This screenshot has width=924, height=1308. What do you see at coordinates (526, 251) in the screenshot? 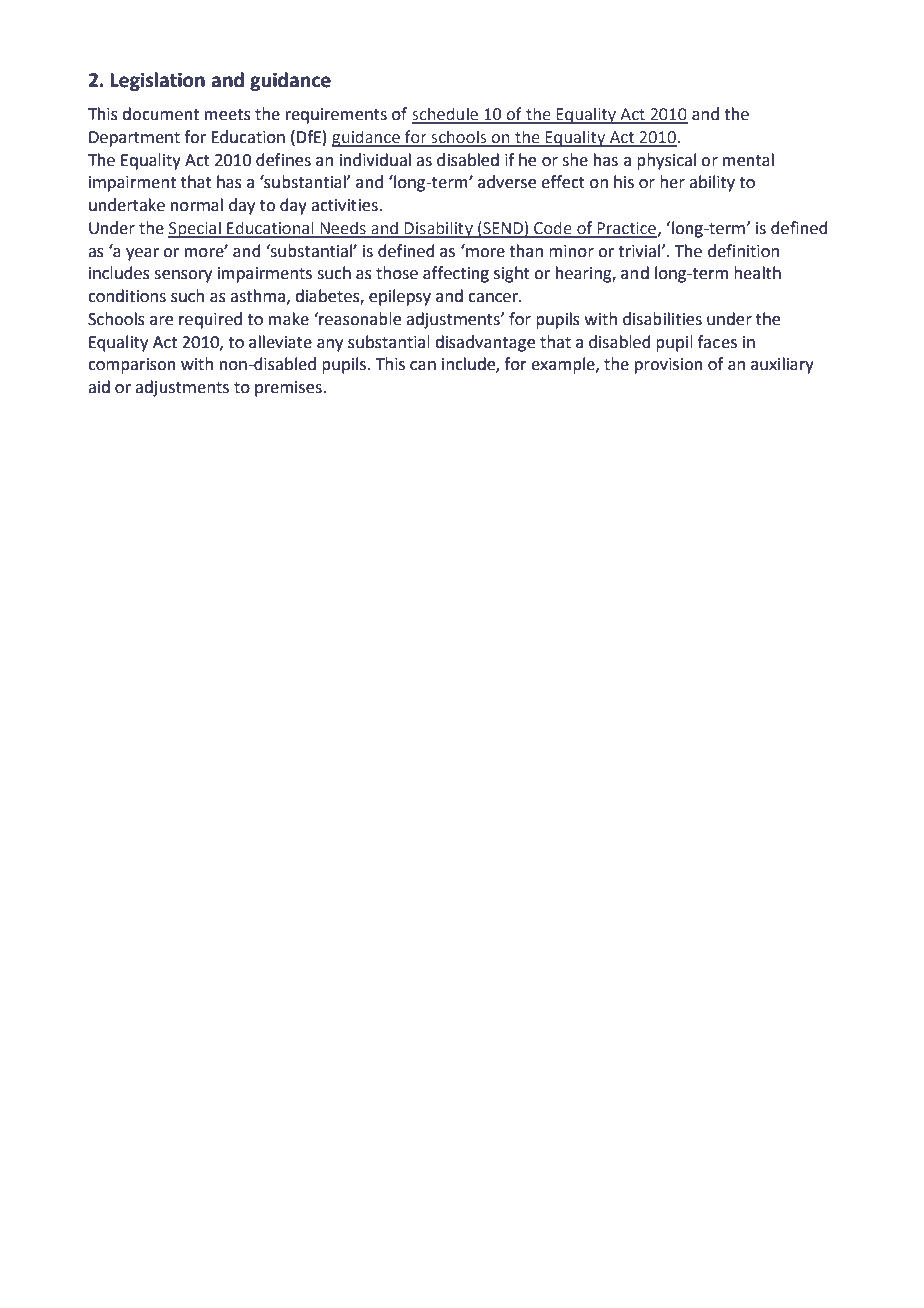
I see `than` at bounding box center [526, 251].
